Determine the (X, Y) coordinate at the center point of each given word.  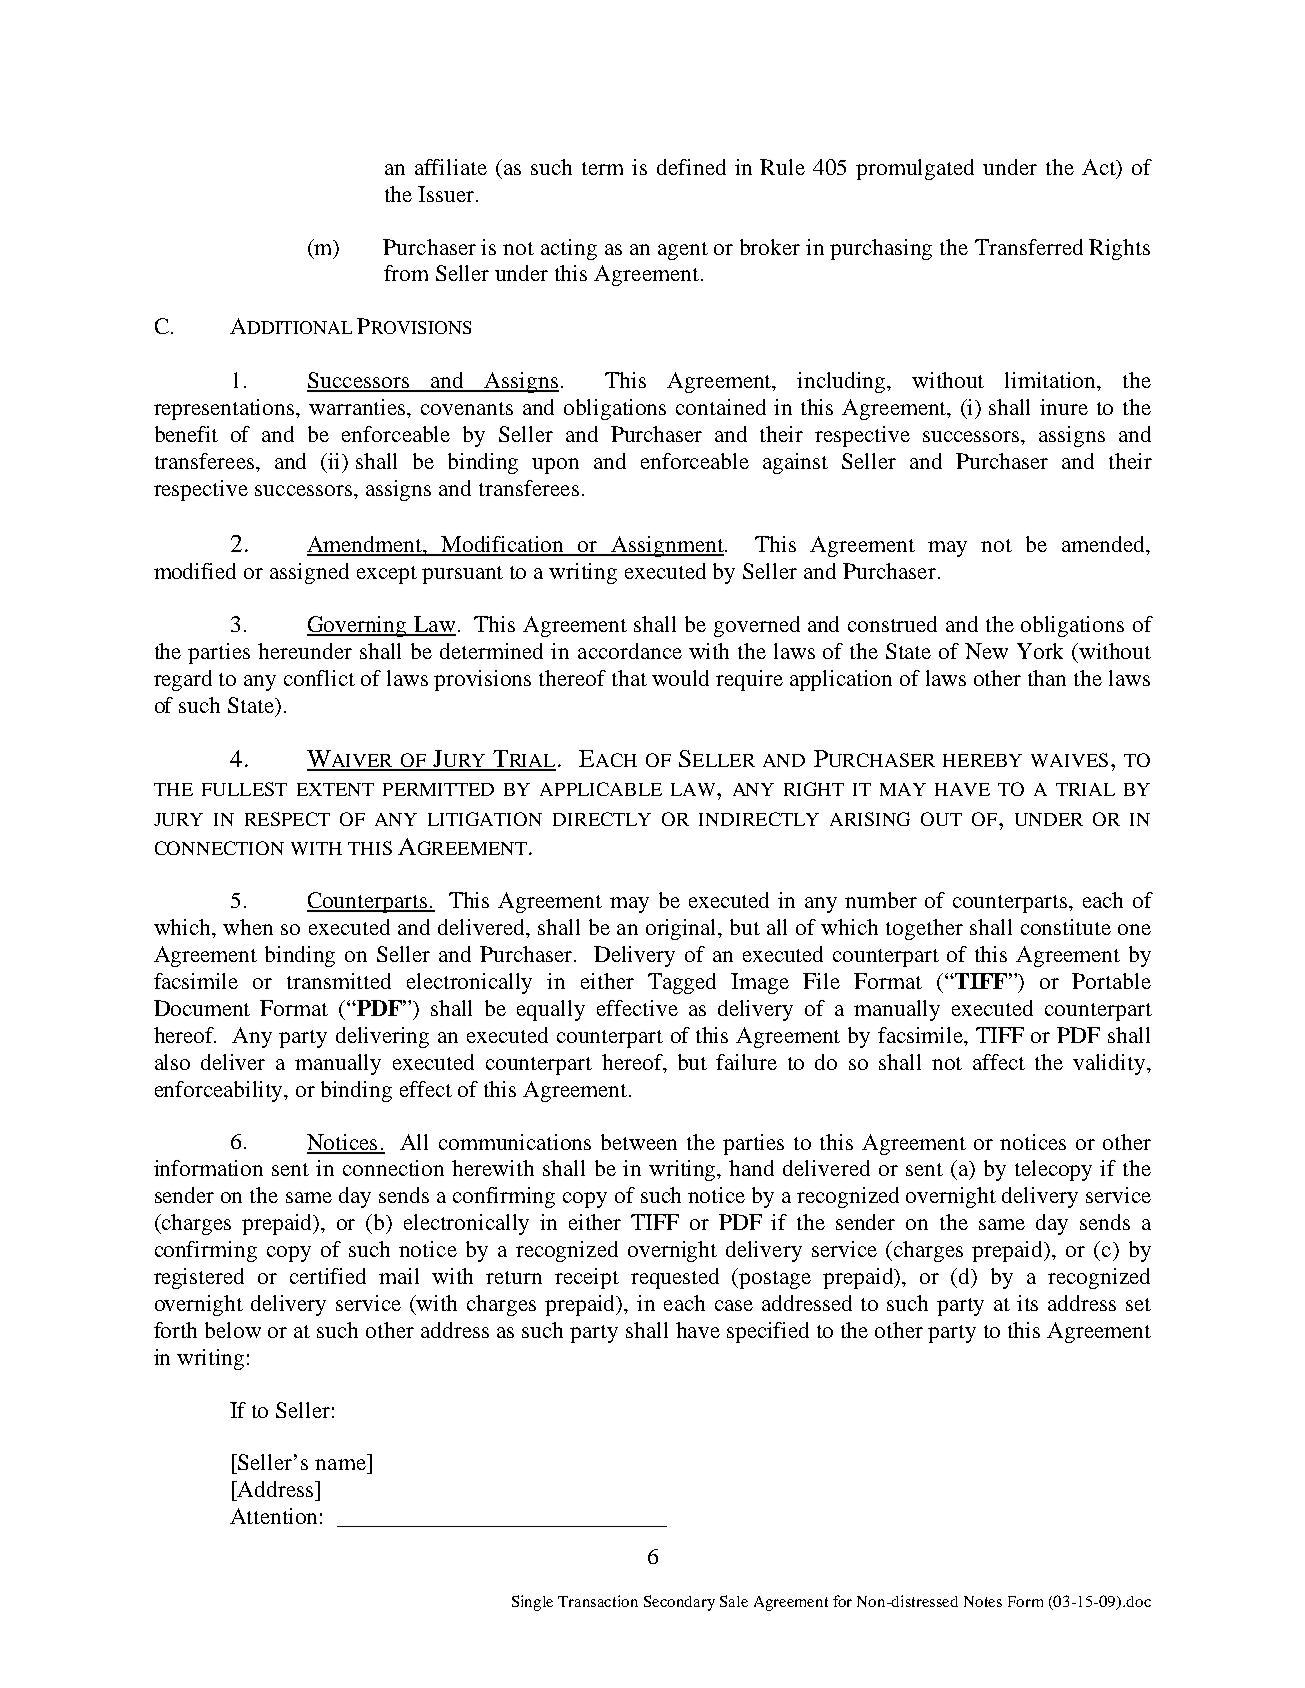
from (406, 273)
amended (1105, 544)
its (1027, 1303)
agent (683, 251)
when (248, 927)
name (340, 1464)
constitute (1066, 927)
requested (675, 1278)
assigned (309, 573)
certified (328, 1276)
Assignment (667, 546)
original (683, 929)
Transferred (1029, 247)
